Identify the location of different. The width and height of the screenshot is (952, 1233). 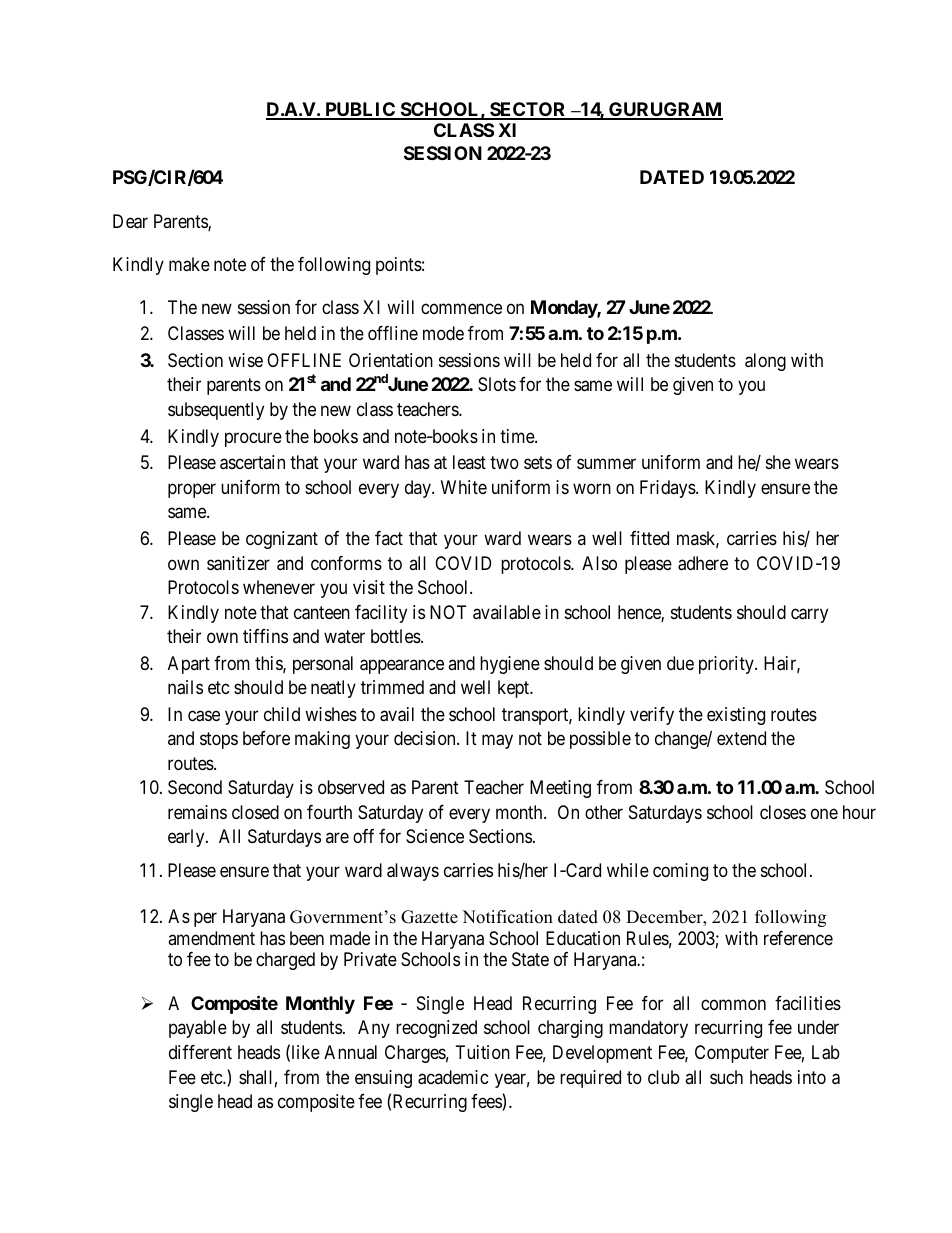
(200, 1052).
